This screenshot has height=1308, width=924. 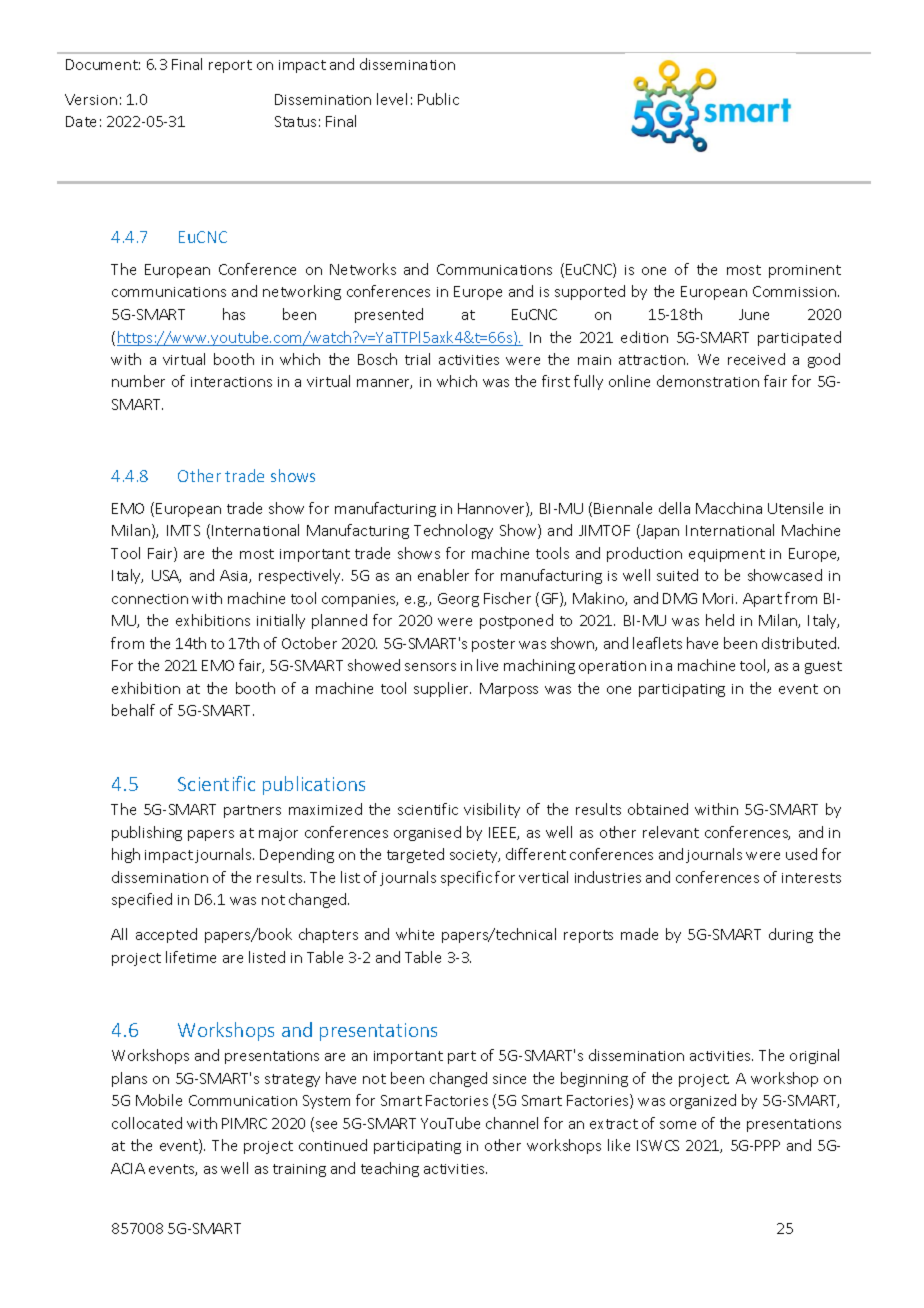 What do you see at coordinates (138, 381) in the screenshot?
I see `number` at bounding box center [138, 381].
